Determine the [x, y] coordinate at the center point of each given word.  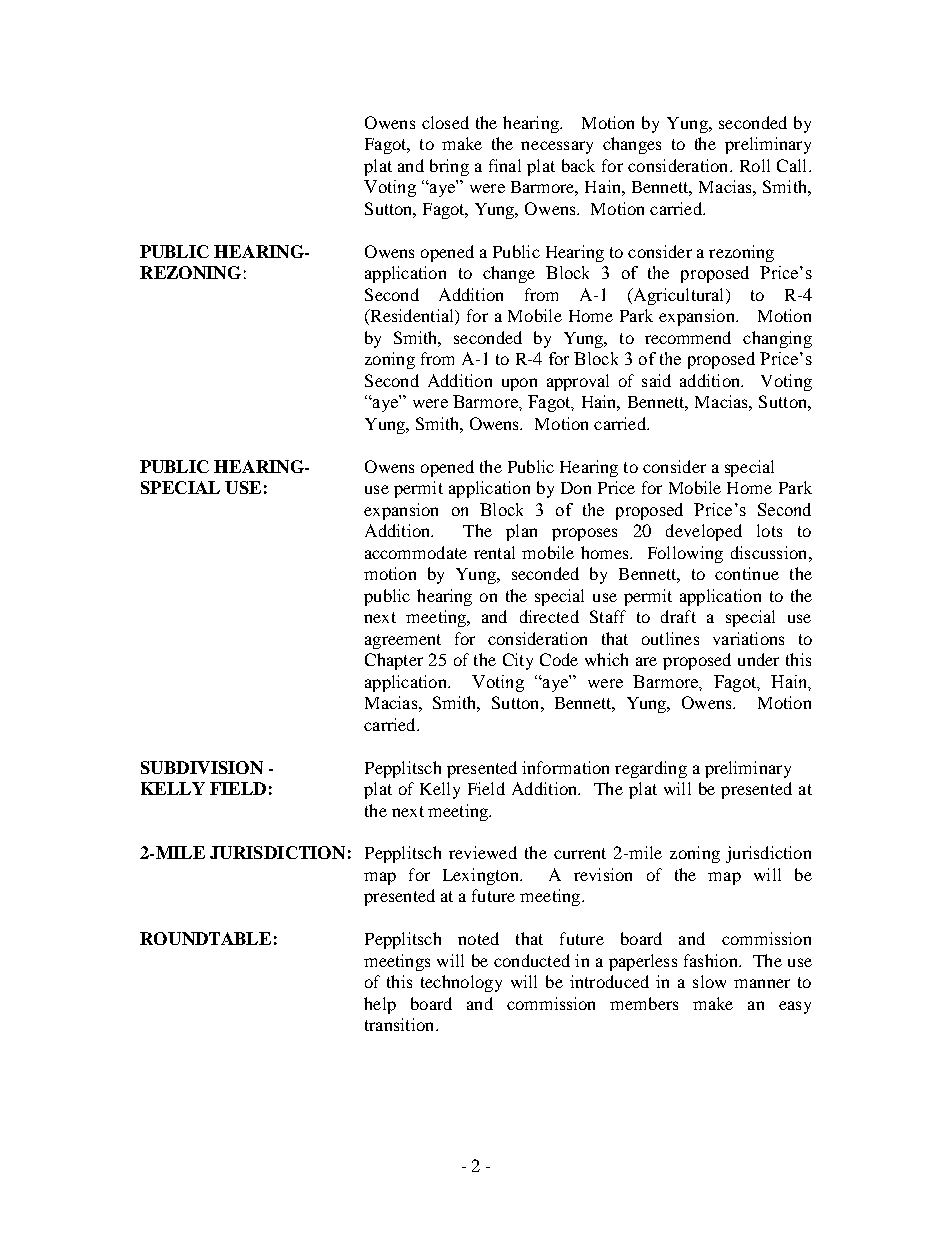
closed [445, 122]
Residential [412, 317]
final [505, 165]
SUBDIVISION [202, 767]
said [656, 380]
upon [519, 384]
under [758, 659]
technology [461, 983]
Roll [755, 165]
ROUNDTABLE [205, 938]
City [518, 661]
